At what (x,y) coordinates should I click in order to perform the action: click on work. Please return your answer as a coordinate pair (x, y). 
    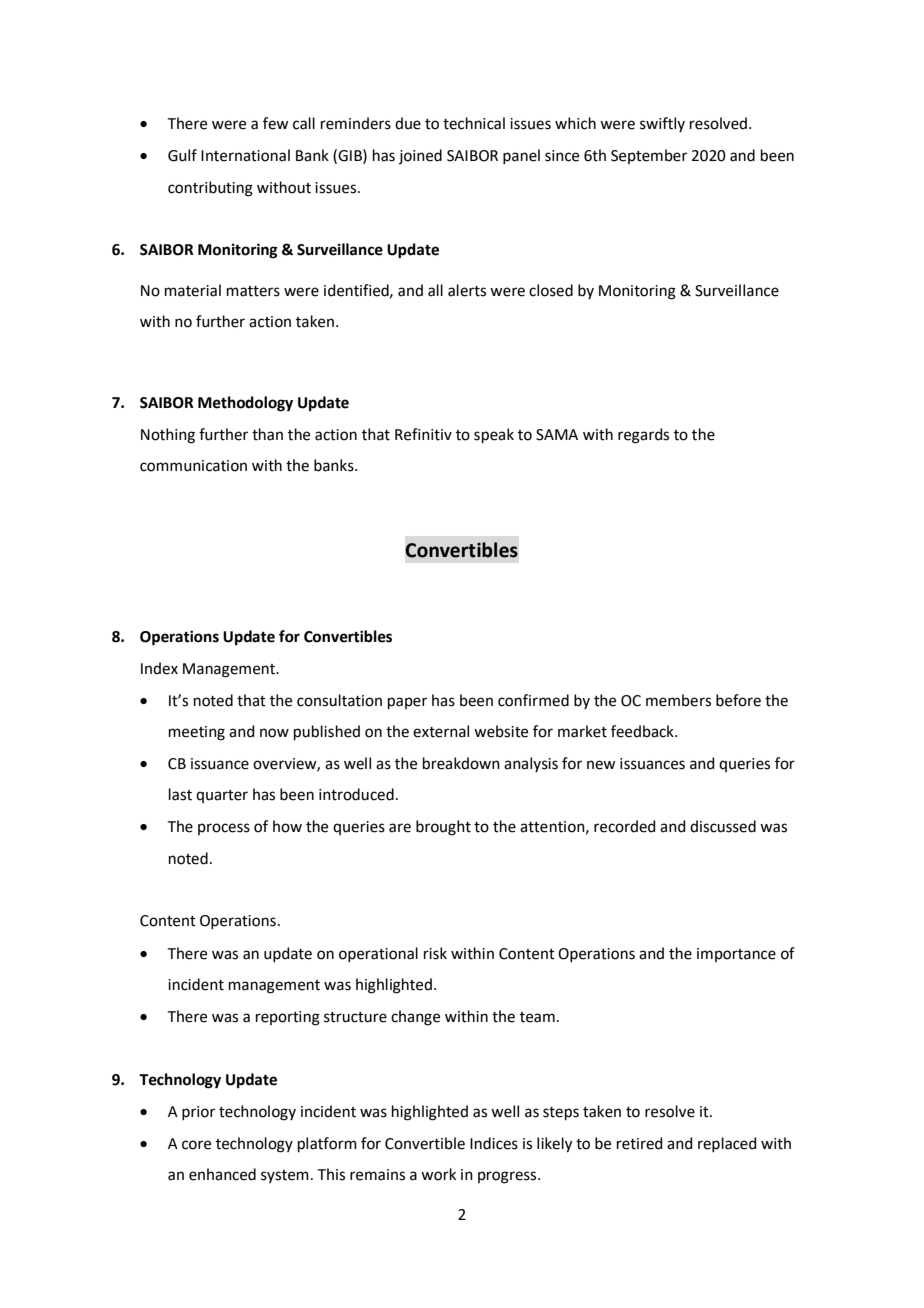
    Looking at the image, I should click on (438, 1174).
